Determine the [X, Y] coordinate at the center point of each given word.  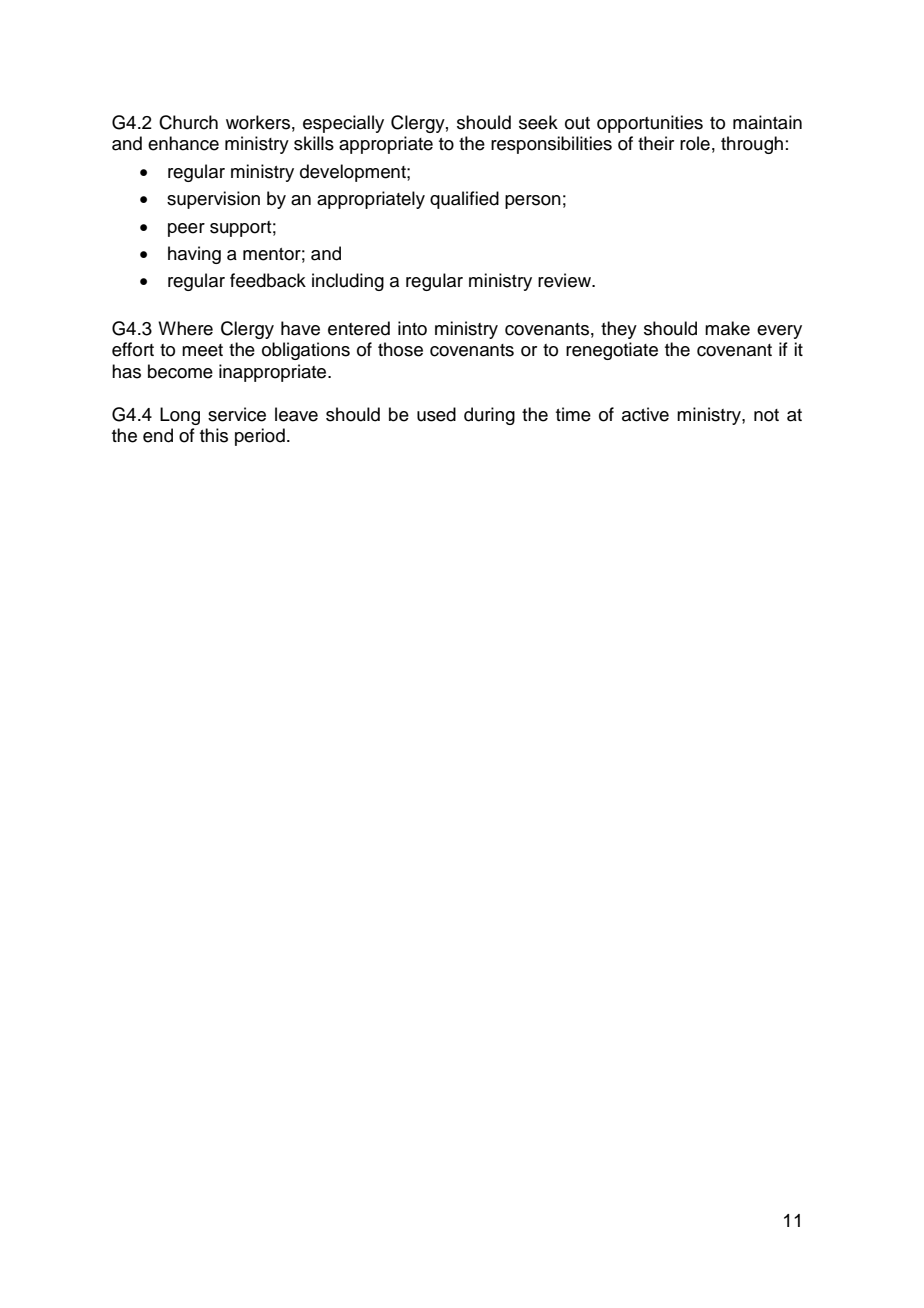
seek [538, 122]
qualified [464, 200]
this [214, 435]
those [400, 349]
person [533, 202]
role [695, 143]
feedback [268, 280]
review [566, 280]
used [436, 414]
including [348, 282]
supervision [213, 200]
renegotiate [612, 351]
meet [202, 350]
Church [188, 122]
